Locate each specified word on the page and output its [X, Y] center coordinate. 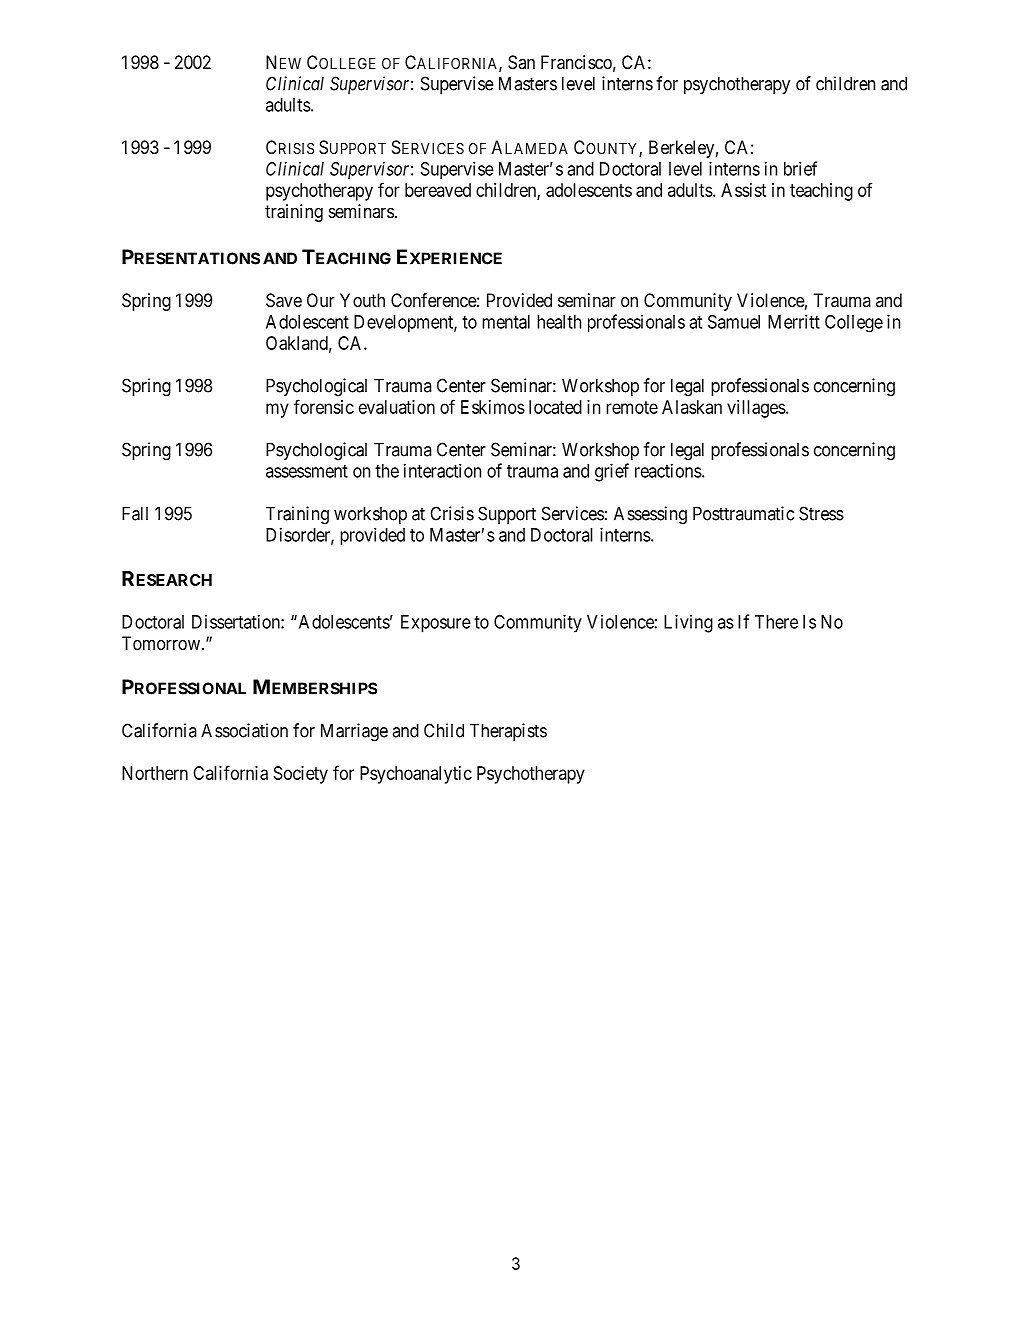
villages [756, 409]
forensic [324, 406]
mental [506, 322]
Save [284, 300]
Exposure [436, 624]
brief [800, 168]
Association [244, 730]
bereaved [438, 190]
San [521, 62]
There [776, 622]
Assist [743, 190]
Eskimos [493, 407]
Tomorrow [161, 643]
